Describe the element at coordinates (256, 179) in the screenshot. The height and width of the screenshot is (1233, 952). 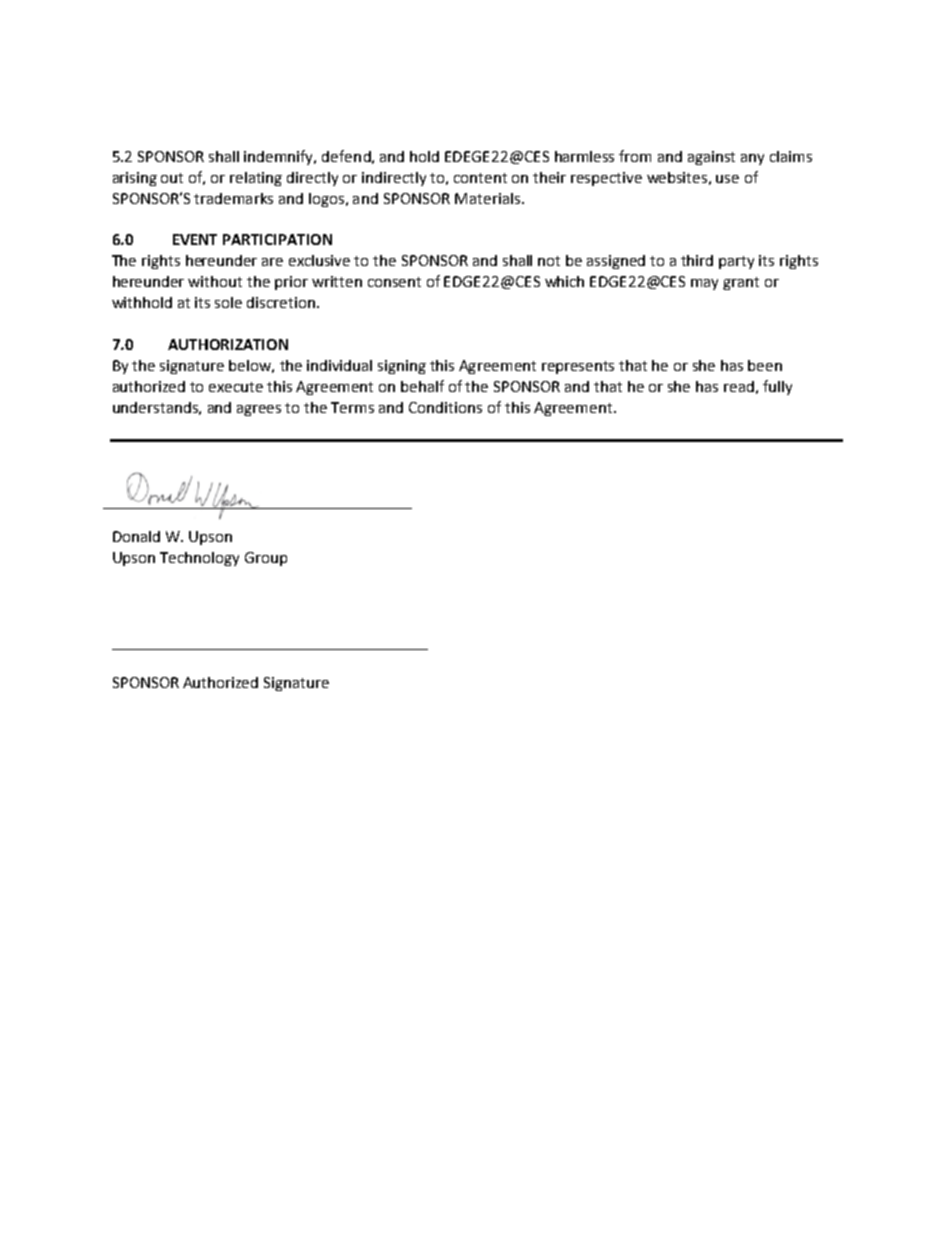
I see `relating` at that location.
